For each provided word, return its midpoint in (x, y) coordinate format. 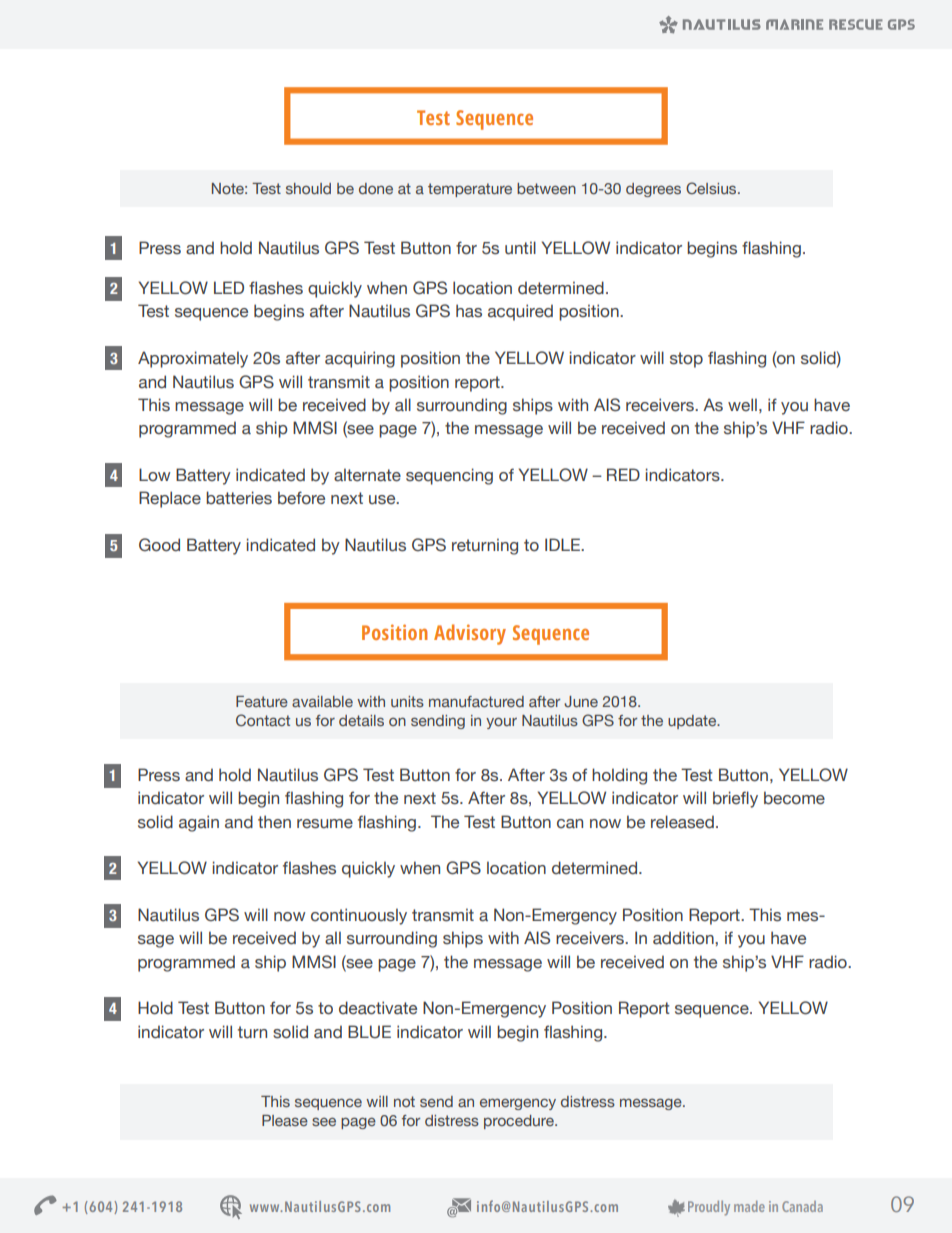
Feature (262, 701)
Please (285, 1120)
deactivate (378, 1008)
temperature (470, 190)
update (693, 722)
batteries (239, 498)
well (742, 405)
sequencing (449, 476)
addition (684, 938)
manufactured (476, 701)
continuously (359, 916)
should (308, 188)
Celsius (712, 188)
